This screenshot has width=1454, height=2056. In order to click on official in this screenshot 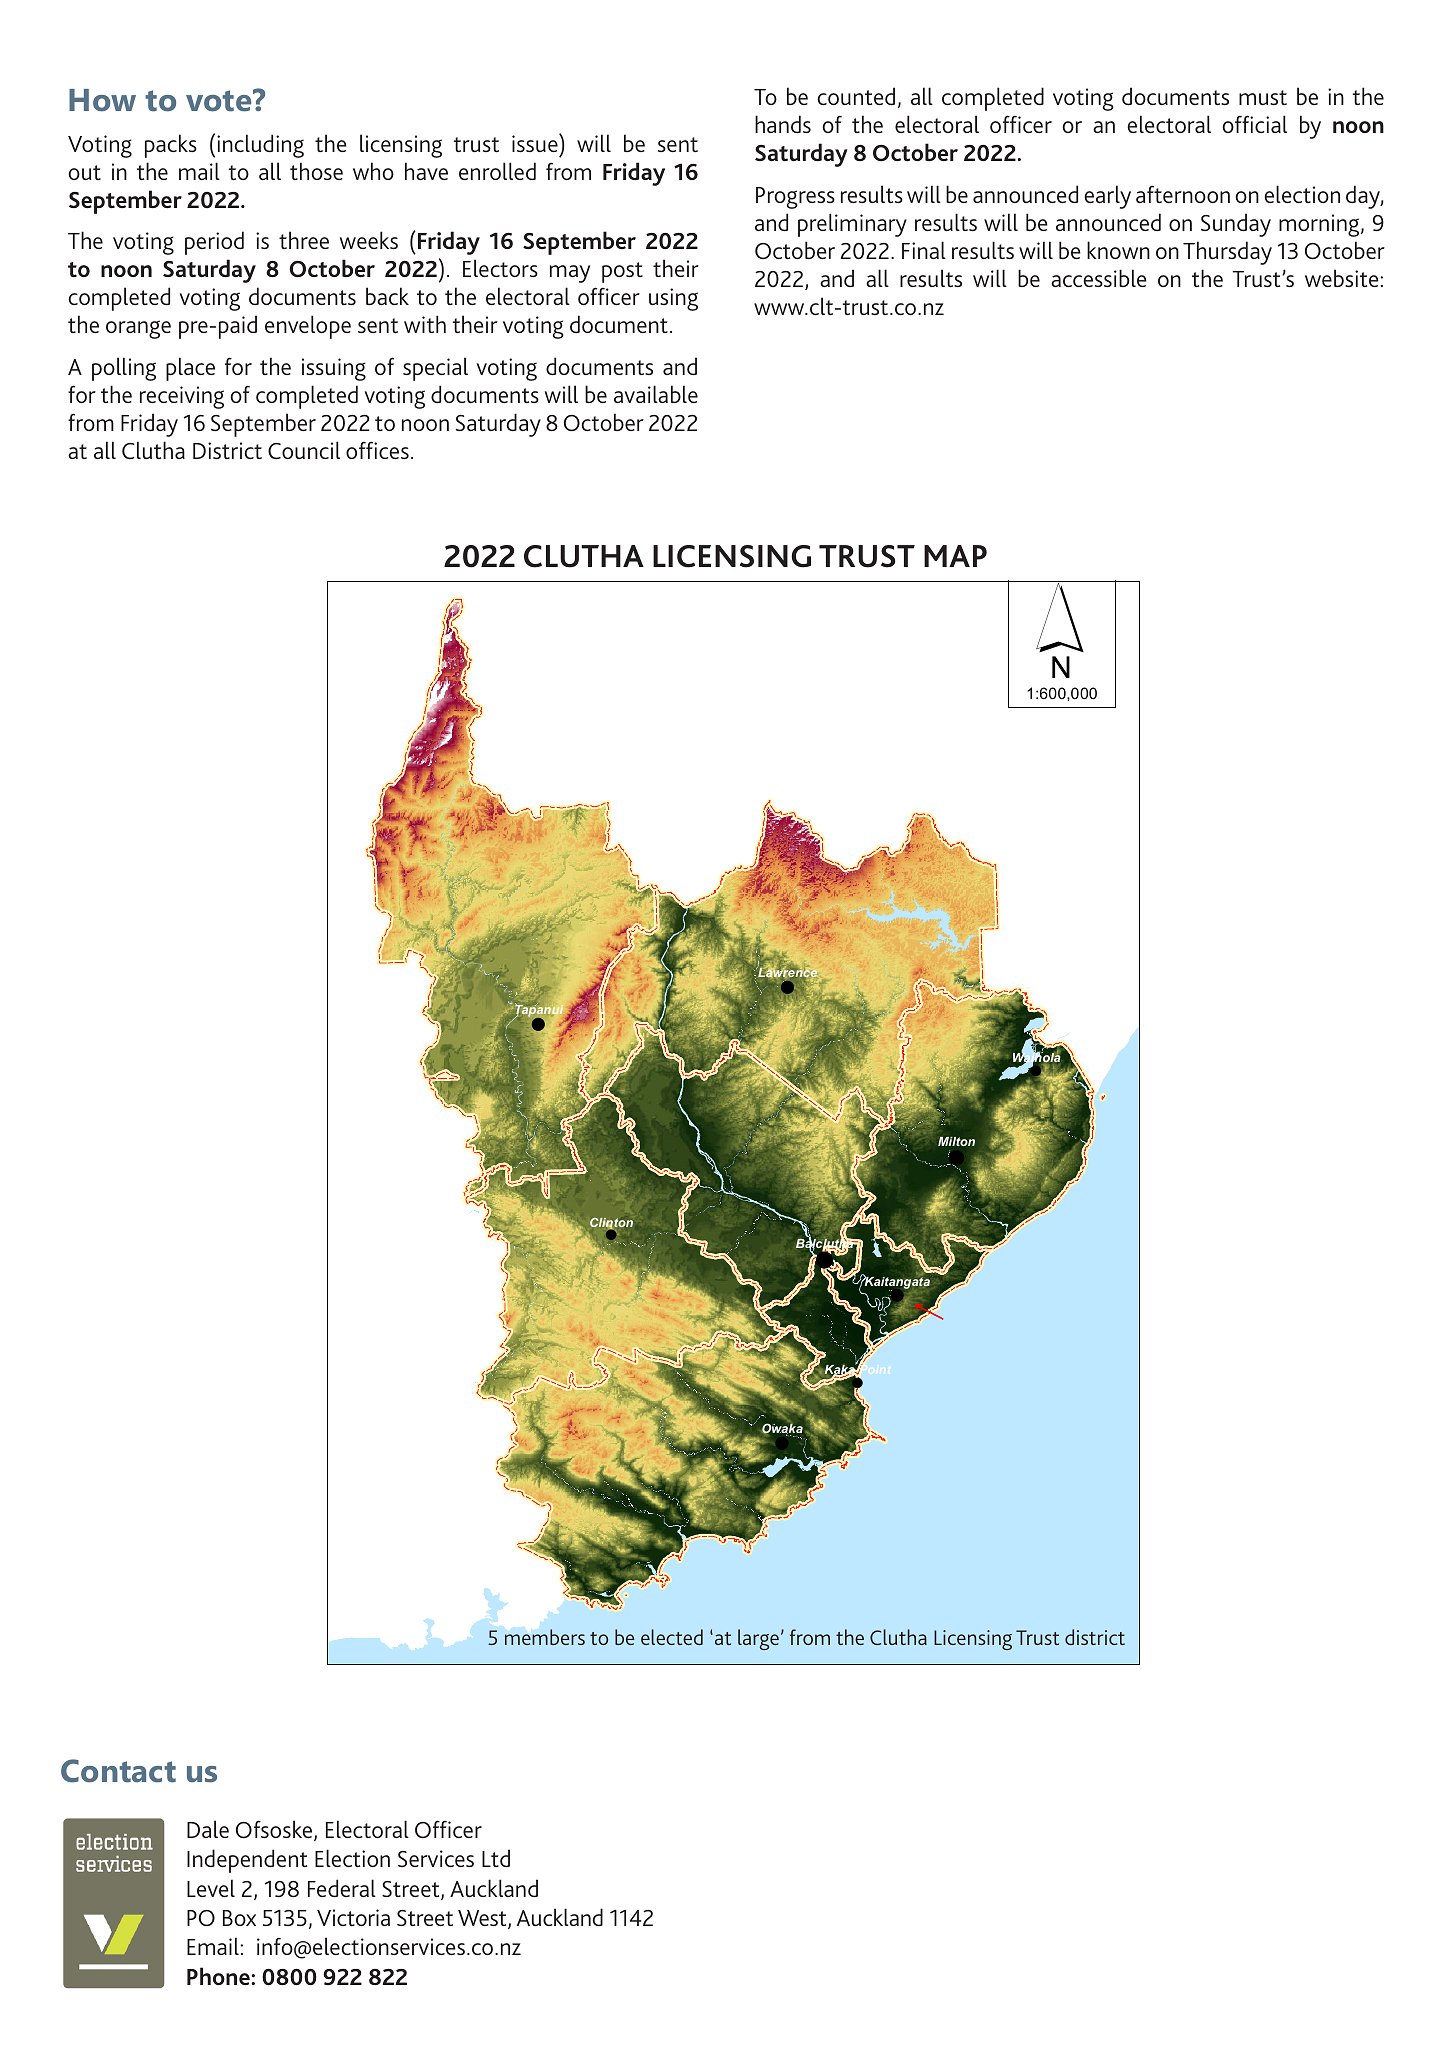, I will do `click(1254, 124)`.
